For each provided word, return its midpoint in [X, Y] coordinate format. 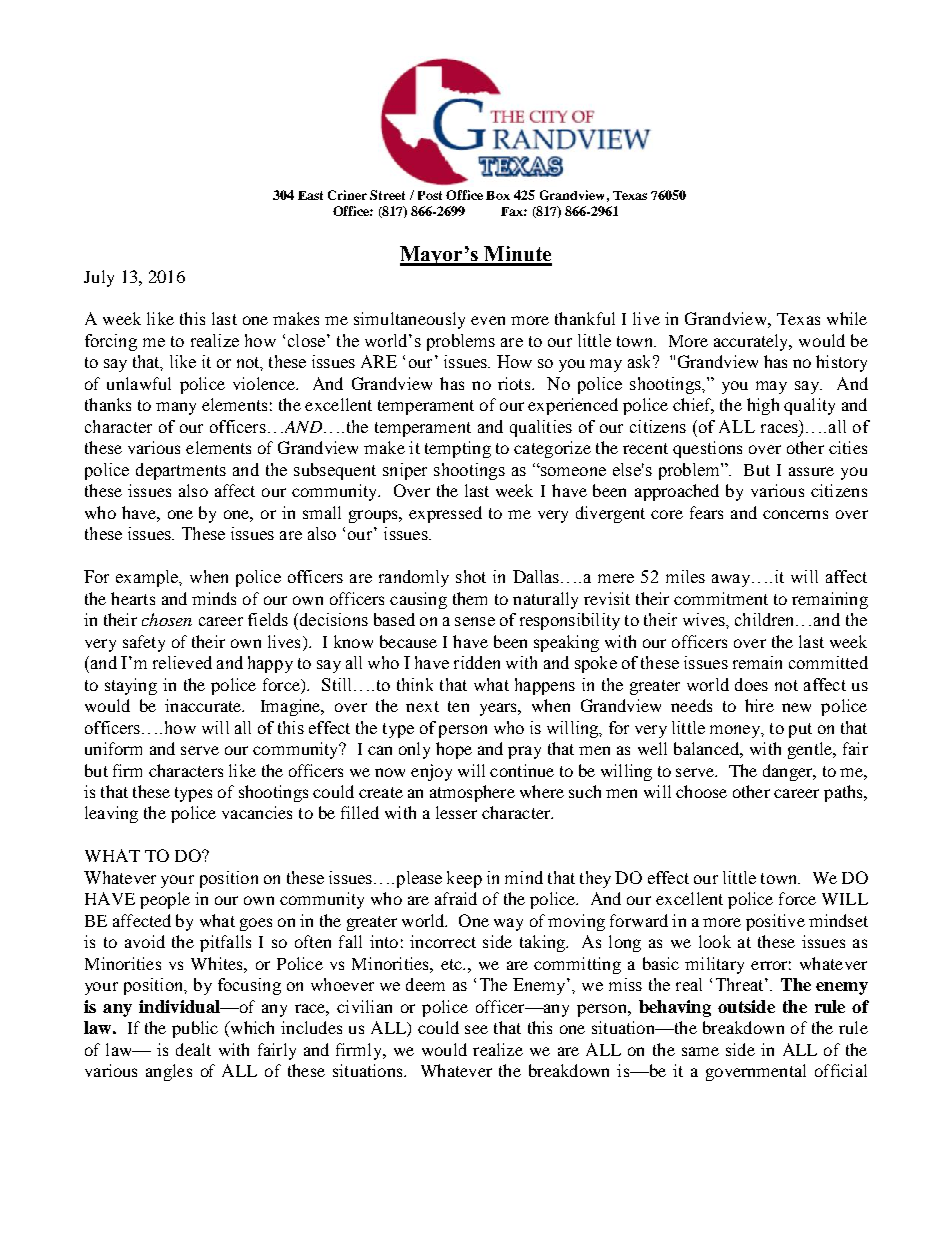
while [847, 318]
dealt [193, 1049]
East [310, 195]
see [476, 1029]
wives [705, 619]
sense [475, 621]
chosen [167, 619]
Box [498, 195]
